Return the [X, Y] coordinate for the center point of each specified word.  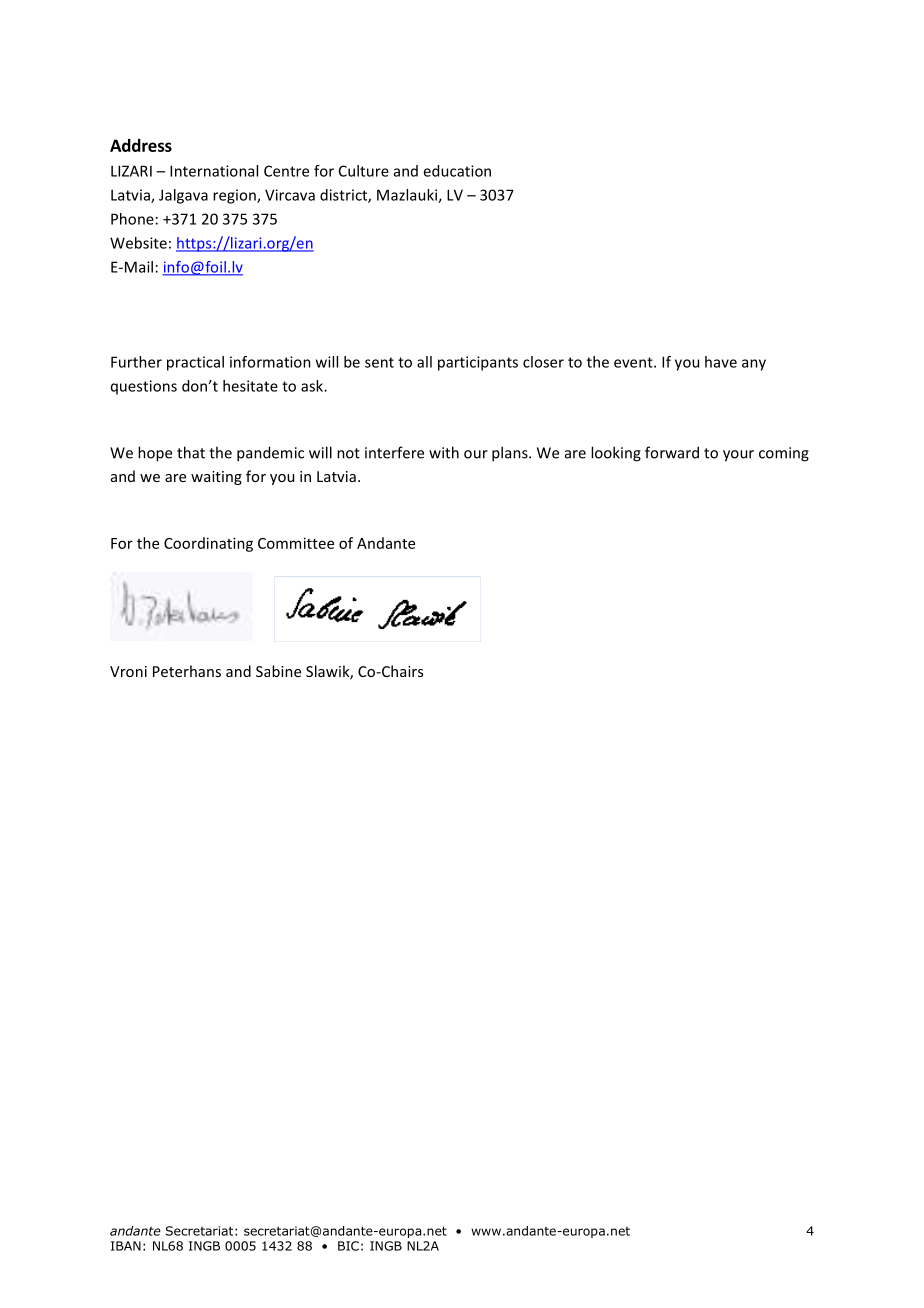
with [444, 452]
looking [616, 454]
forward [672, 452]
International [214, 171]
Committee [296, 543]
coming [784, 454]
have [721, 362]
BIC [348, 1246]
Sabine [278, 671]
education [457, 171]
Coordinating [208, 544]
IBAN [126, 1246]
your [738, 456]
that [191, 452]
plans [511, 454]
